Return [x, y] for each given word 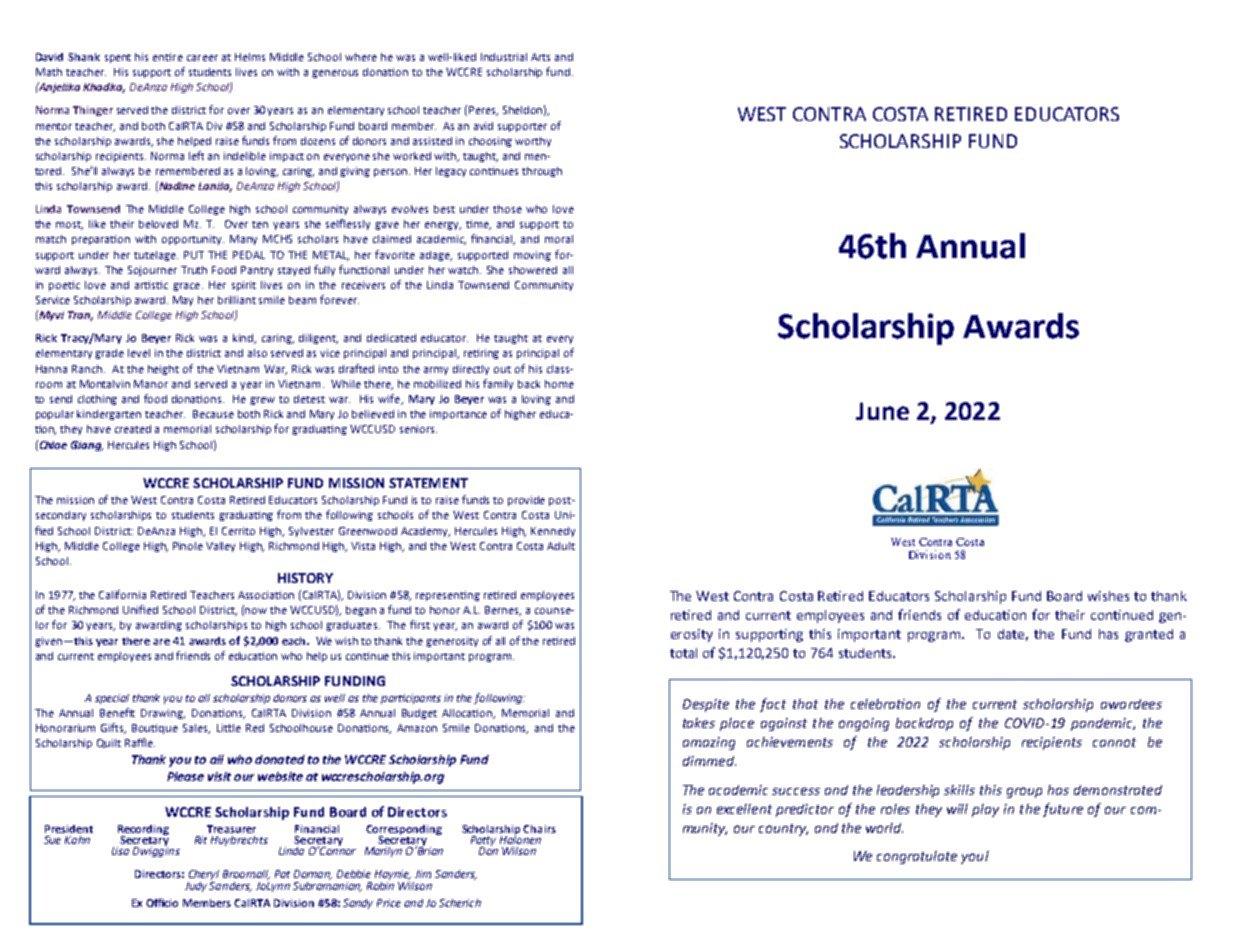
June [882, 411]
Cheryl [203, 876]
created [133, 429]
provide [526, 501]
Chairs [539, 829]
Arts [540, 57]
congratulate [917, 857]
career [202, 58]
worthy [533, 142]
